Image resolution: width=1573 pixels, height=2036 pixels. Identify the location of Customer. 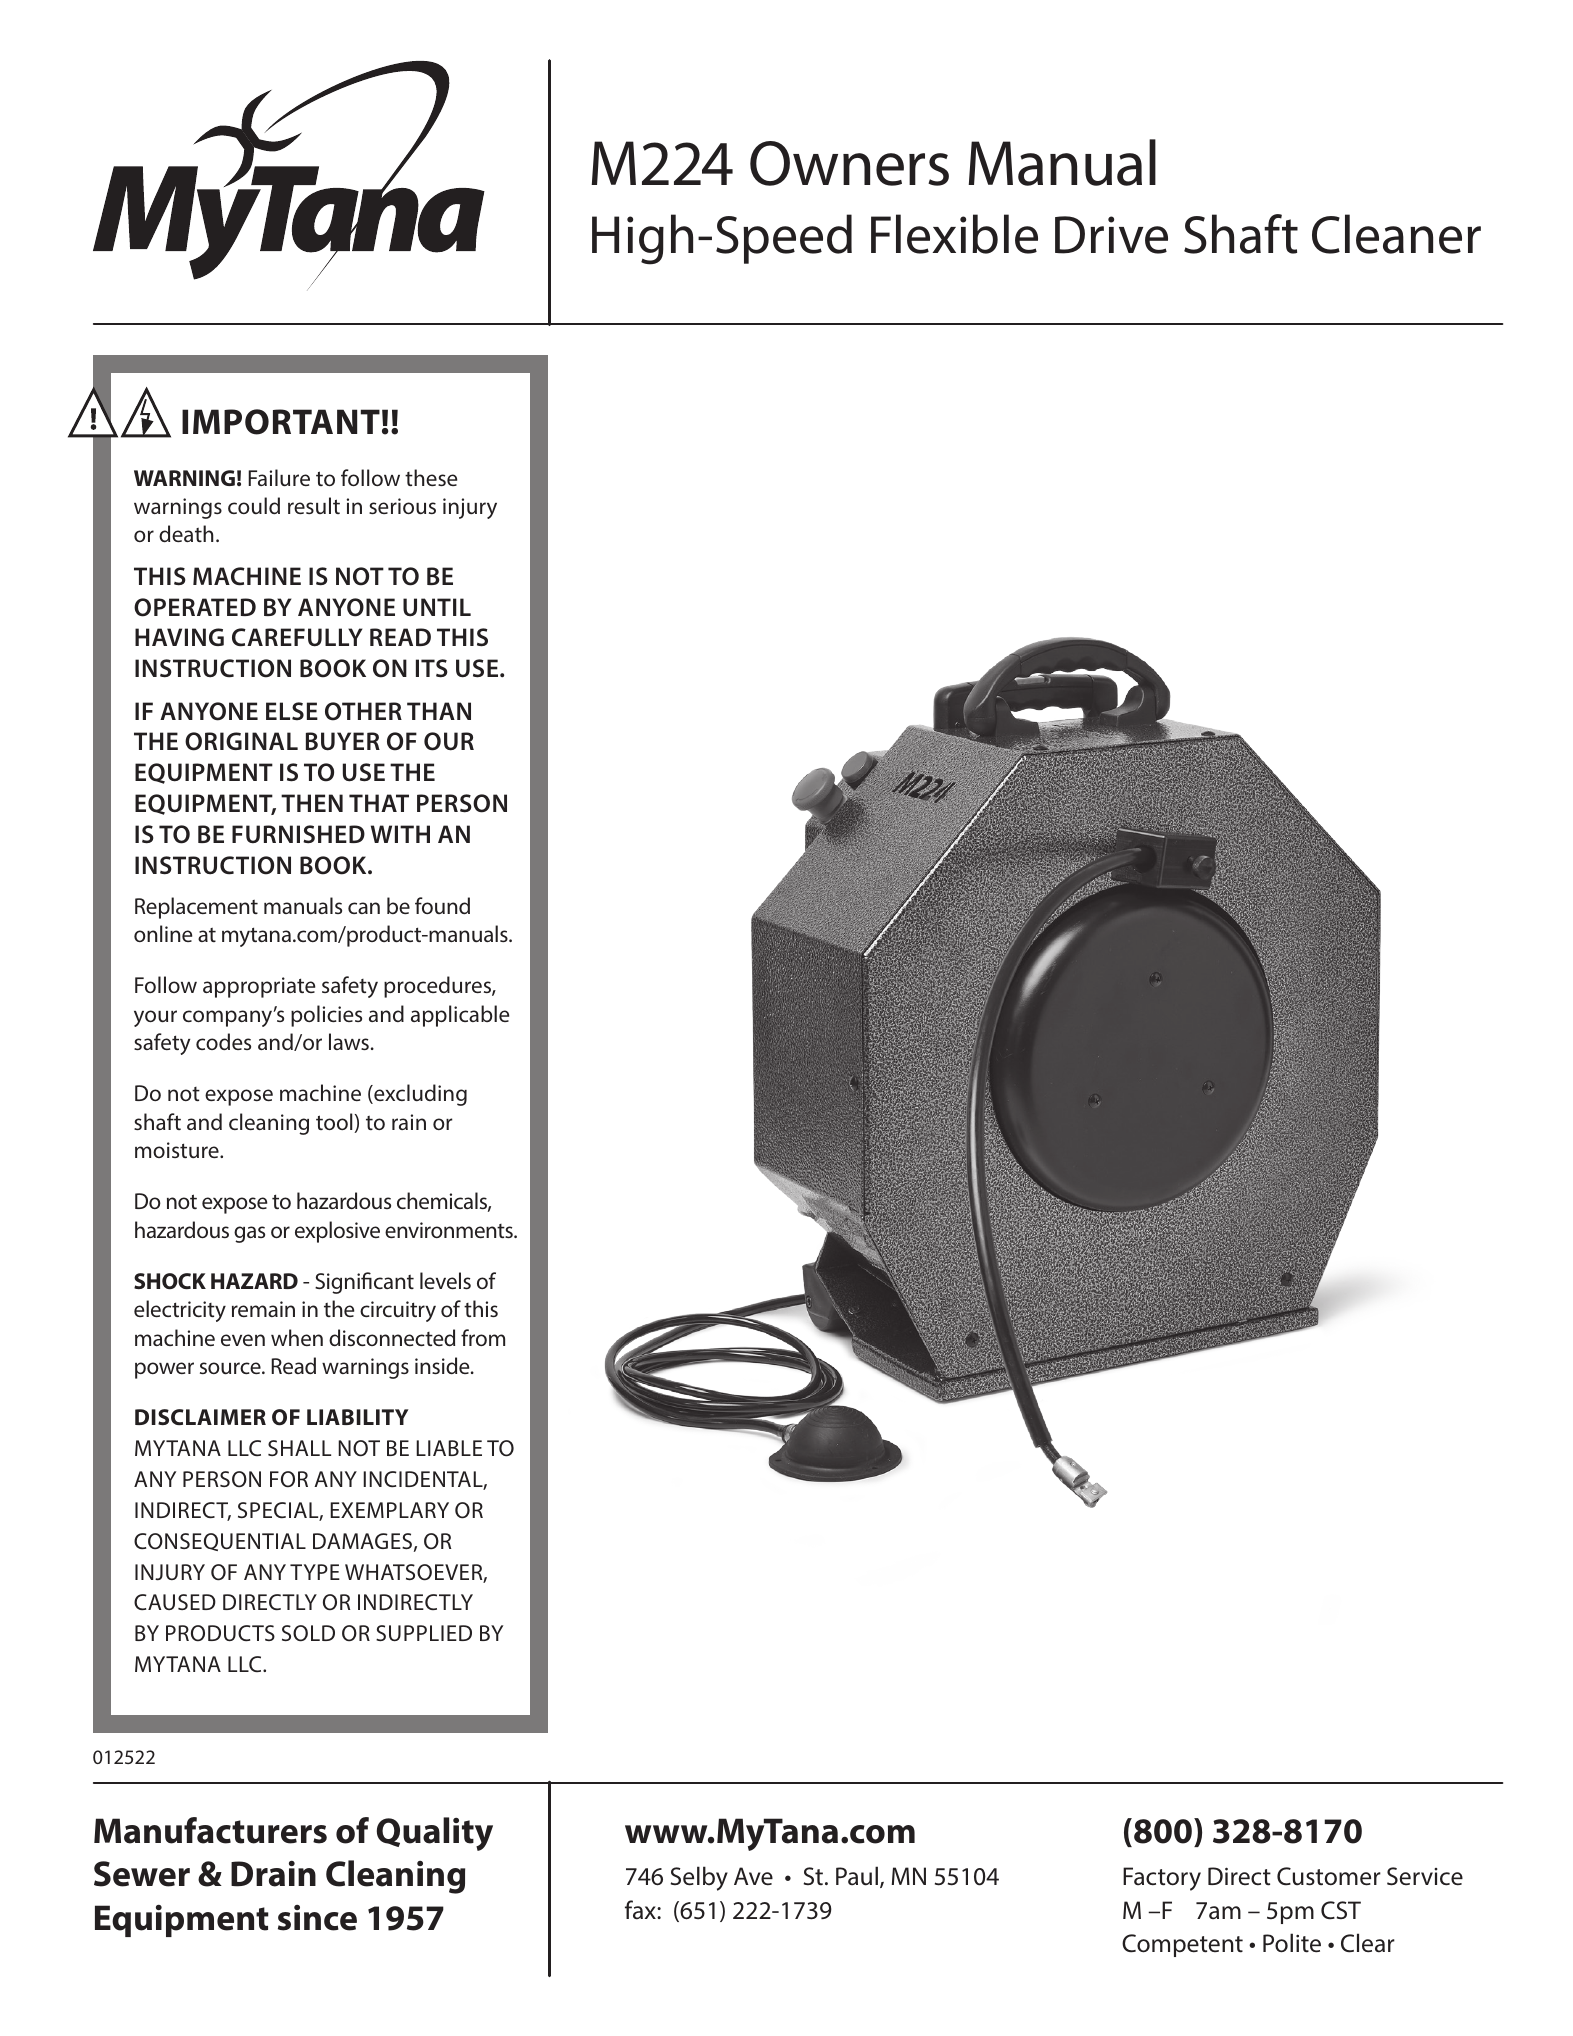
(1329, 1876).
